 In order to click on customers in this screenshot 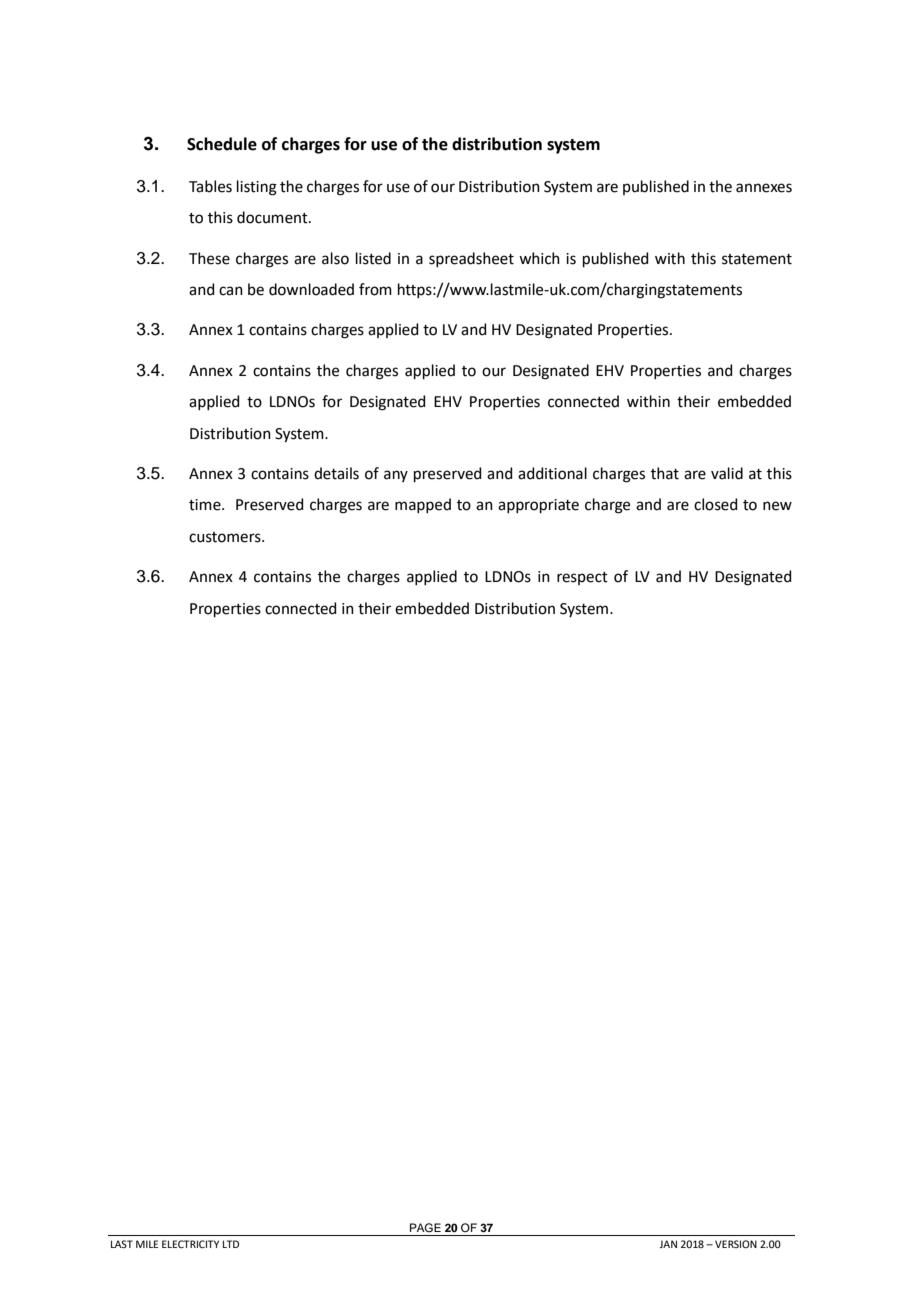, I will do `click(226, 537)`.
